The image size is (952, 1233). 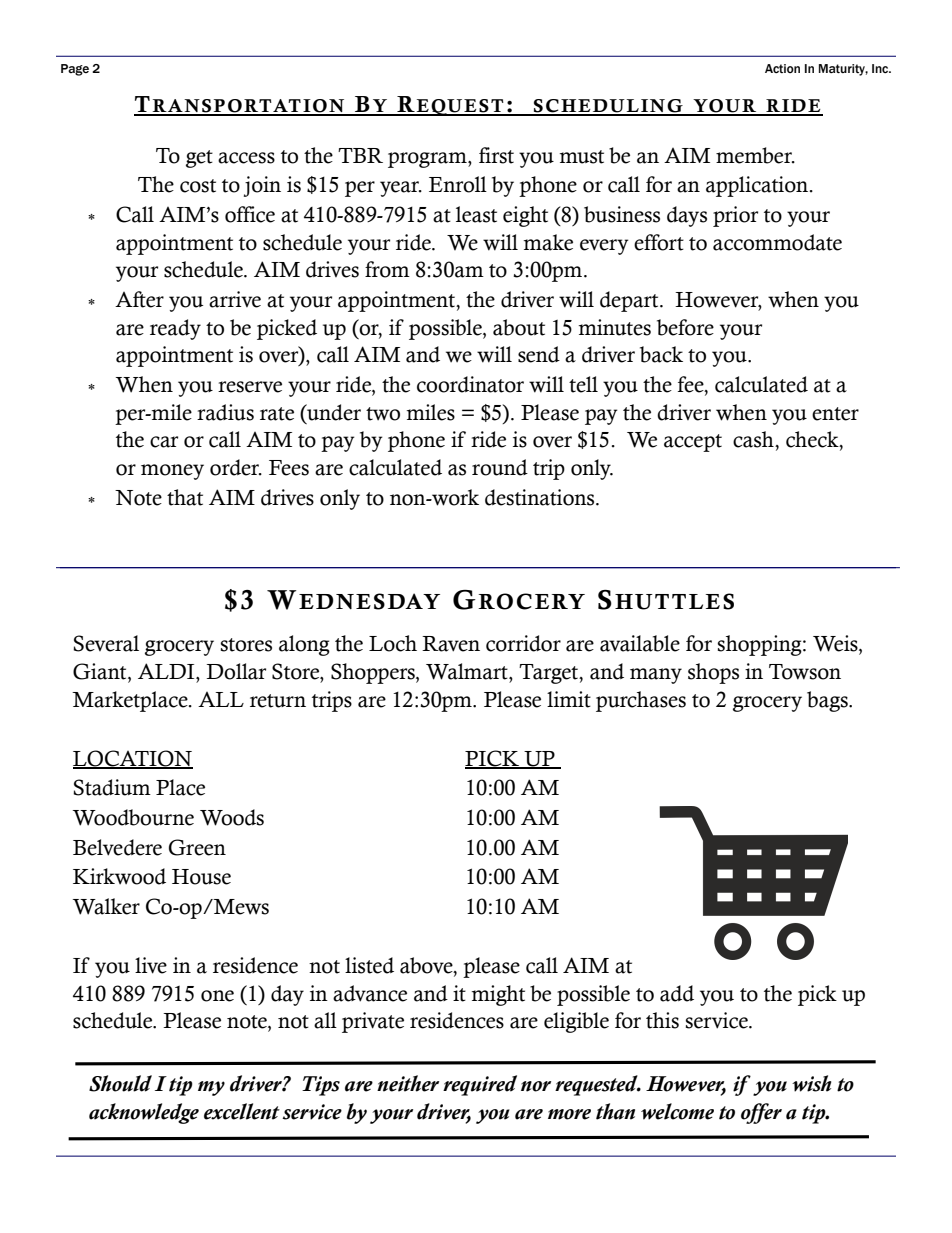 I want to click on LOCATION, so click(x=133, y=759).
